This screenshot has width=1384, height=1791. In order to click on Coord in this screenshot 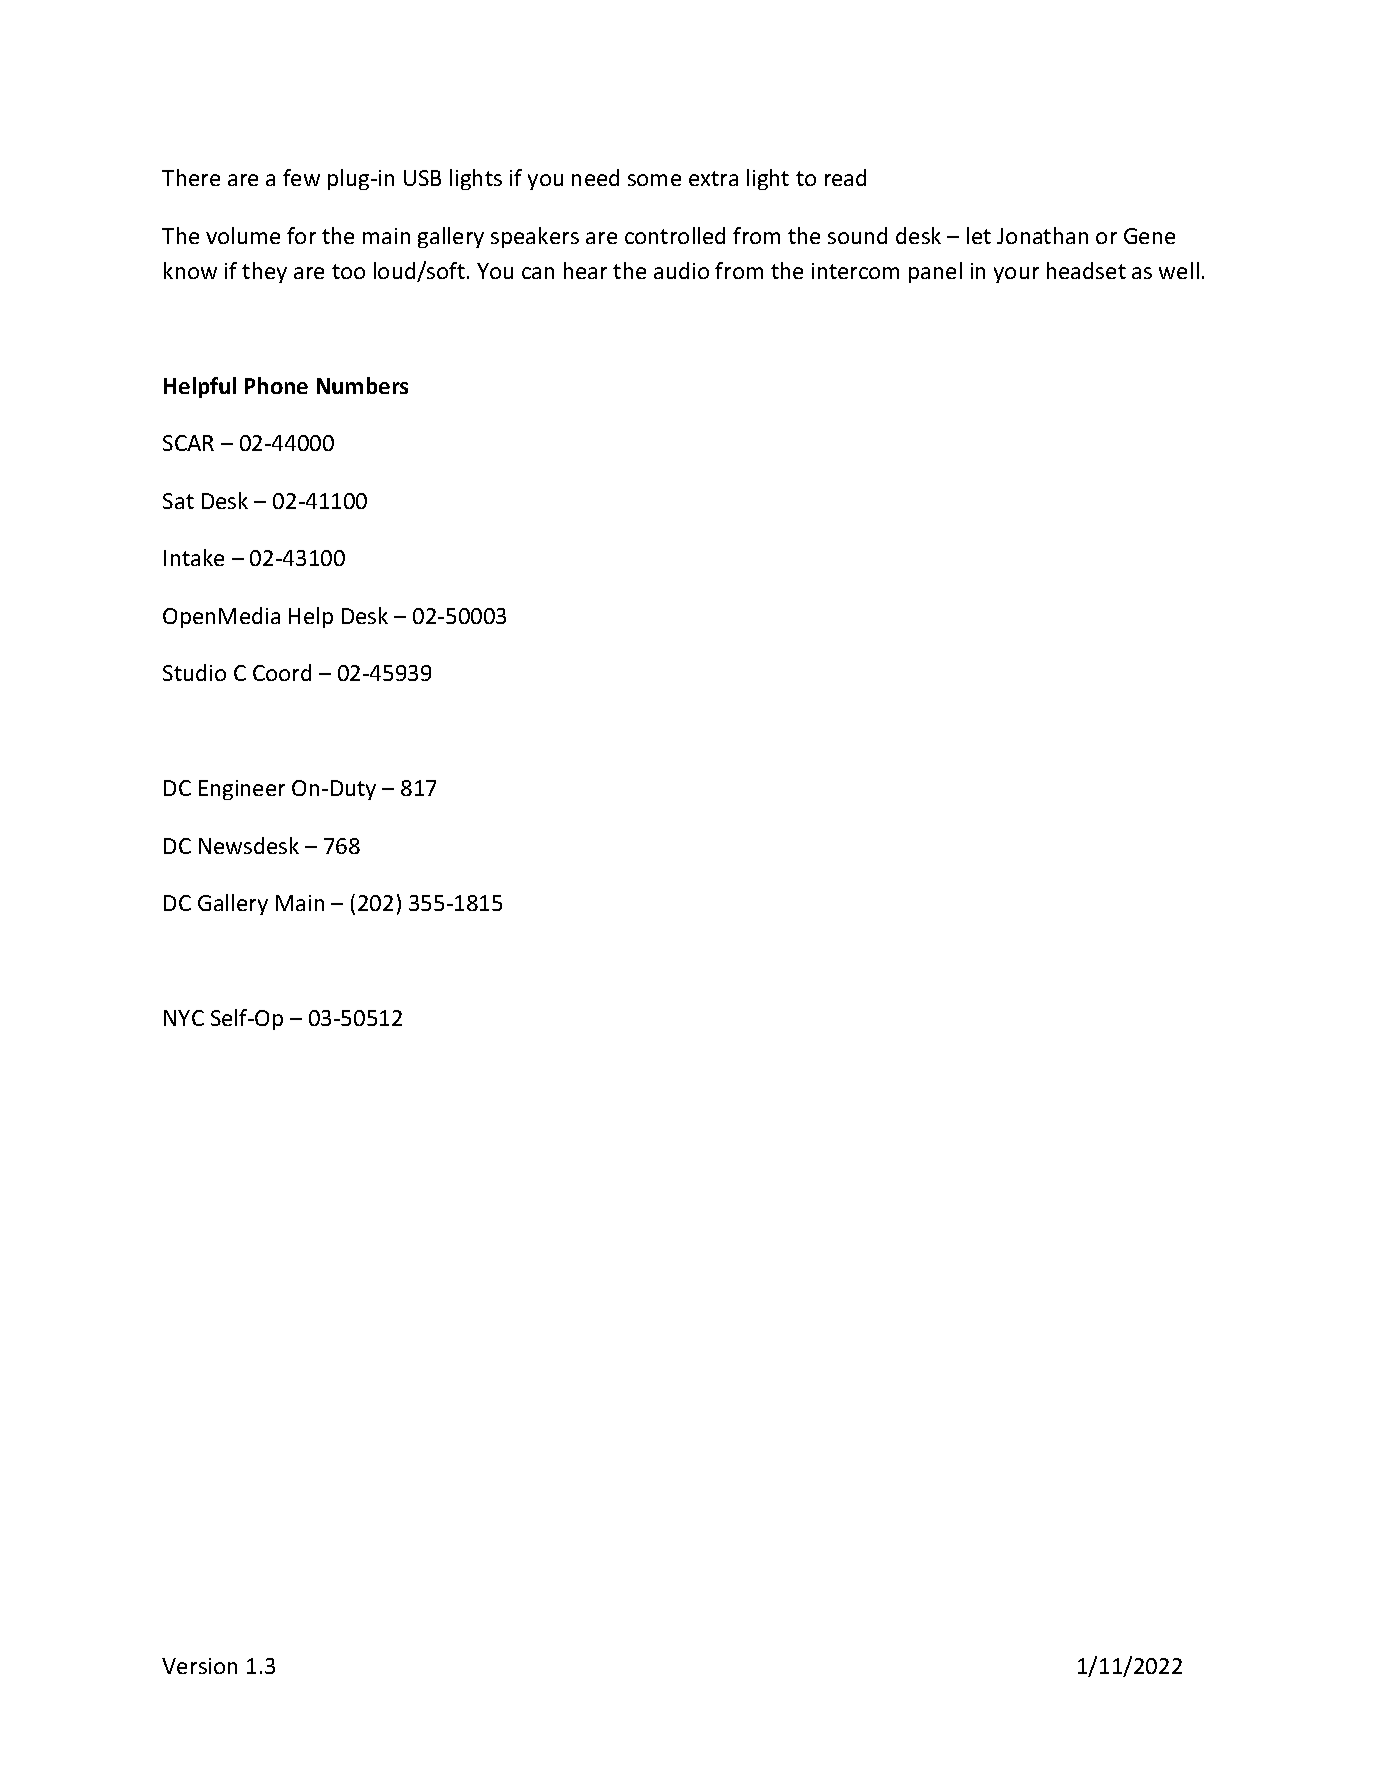, I will do `click(282, 672)`.
